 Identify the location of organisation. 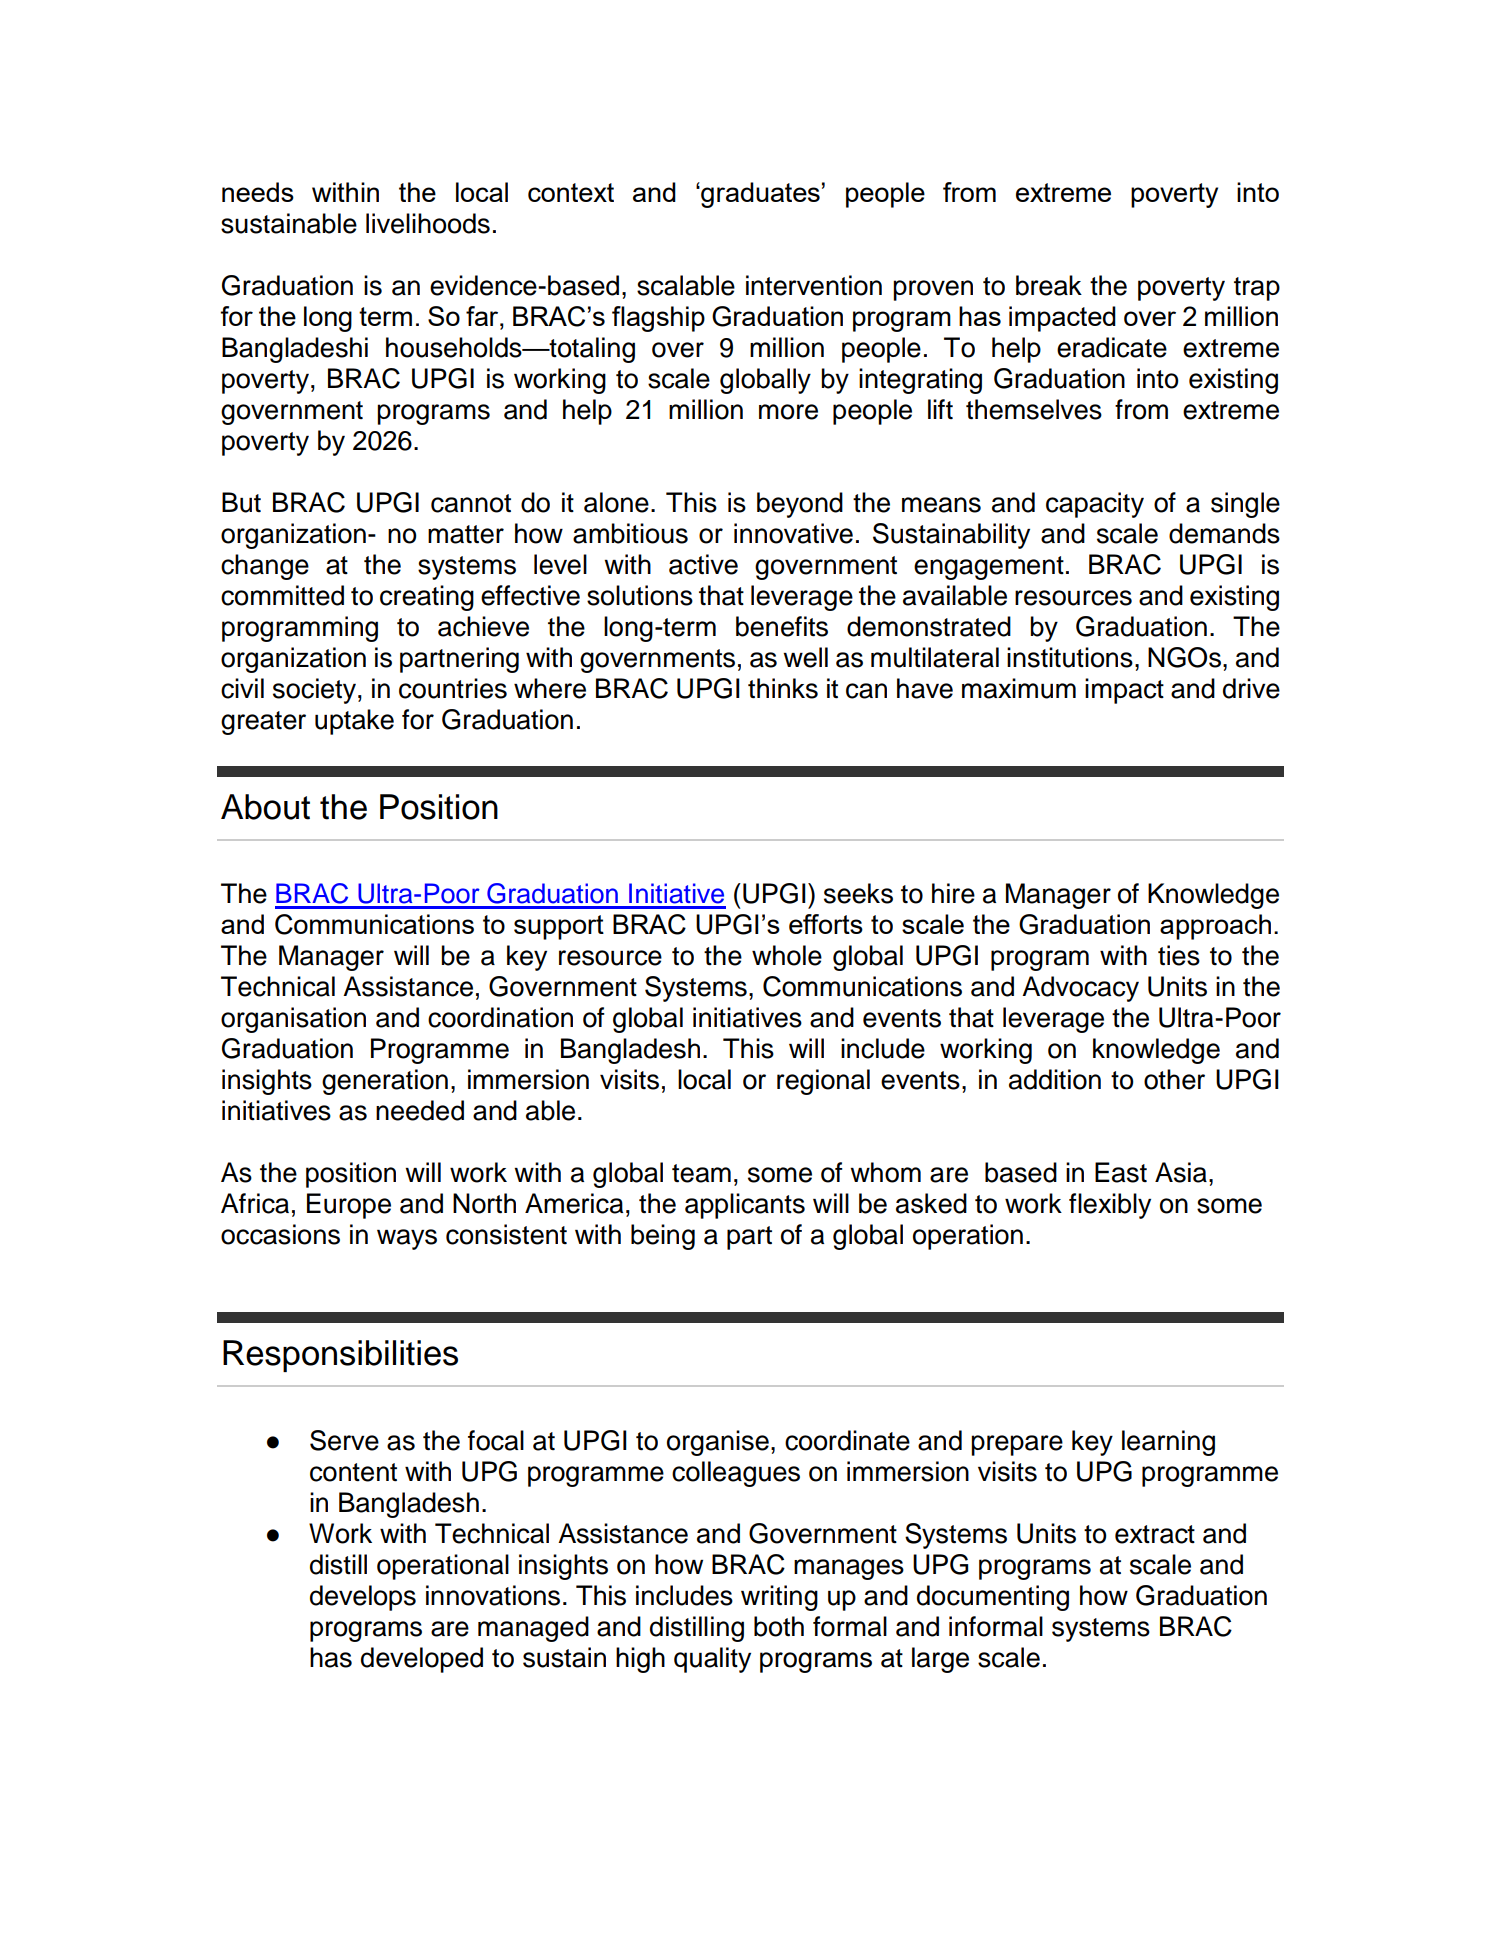
(293, 1020).
